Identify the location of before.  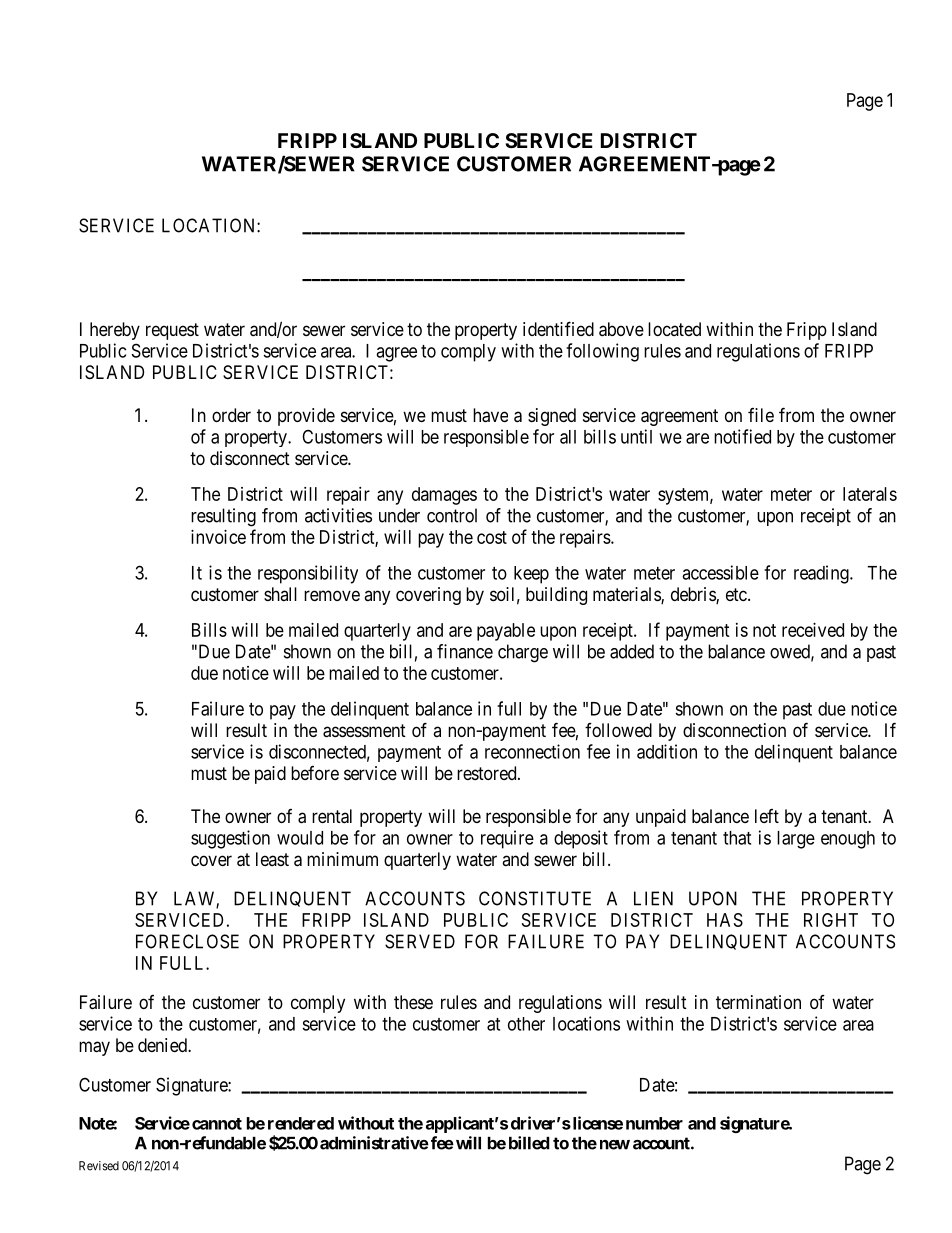
(315, 773).
